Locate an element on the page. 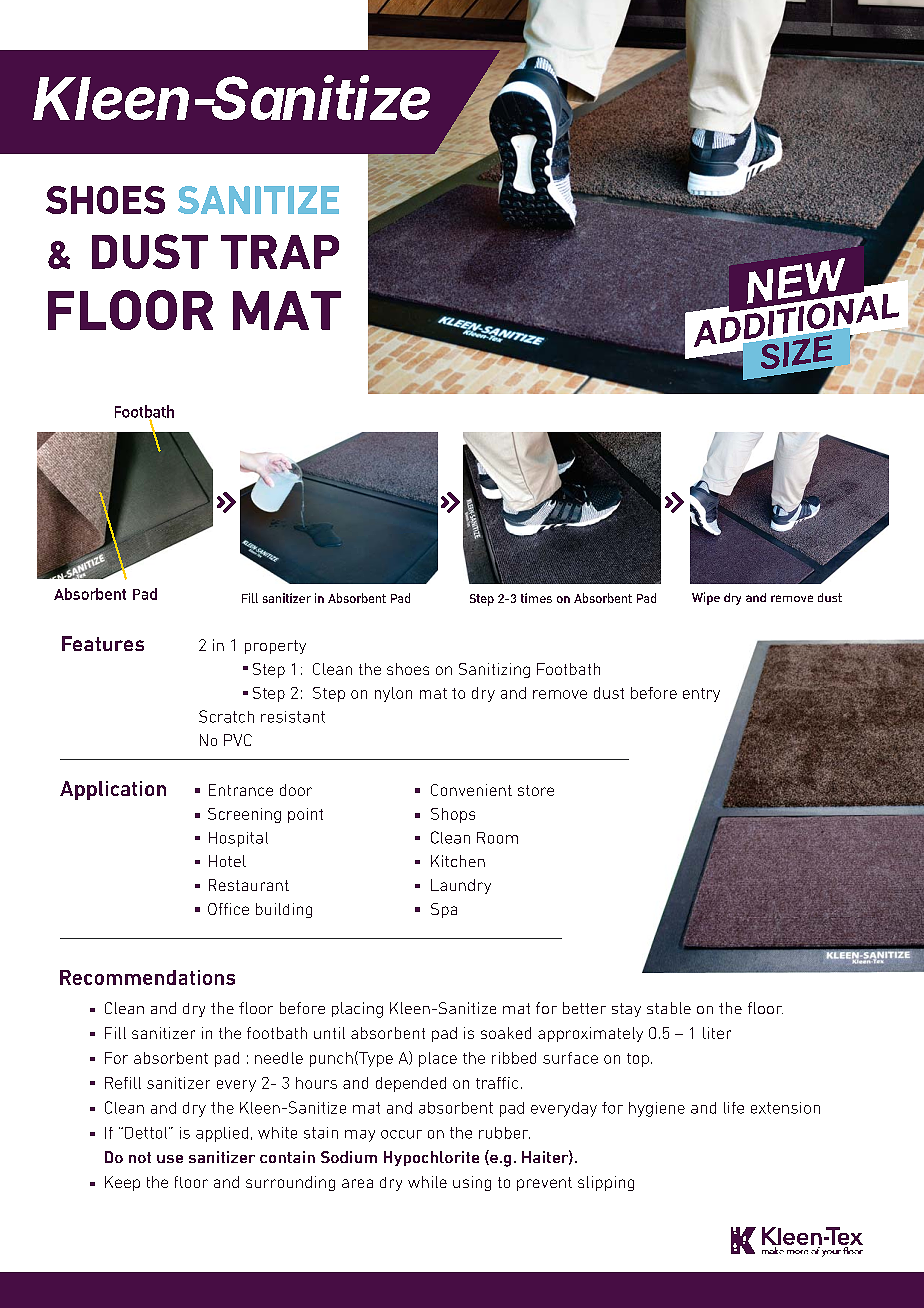  nylon is located at coordinates (393, 694).
